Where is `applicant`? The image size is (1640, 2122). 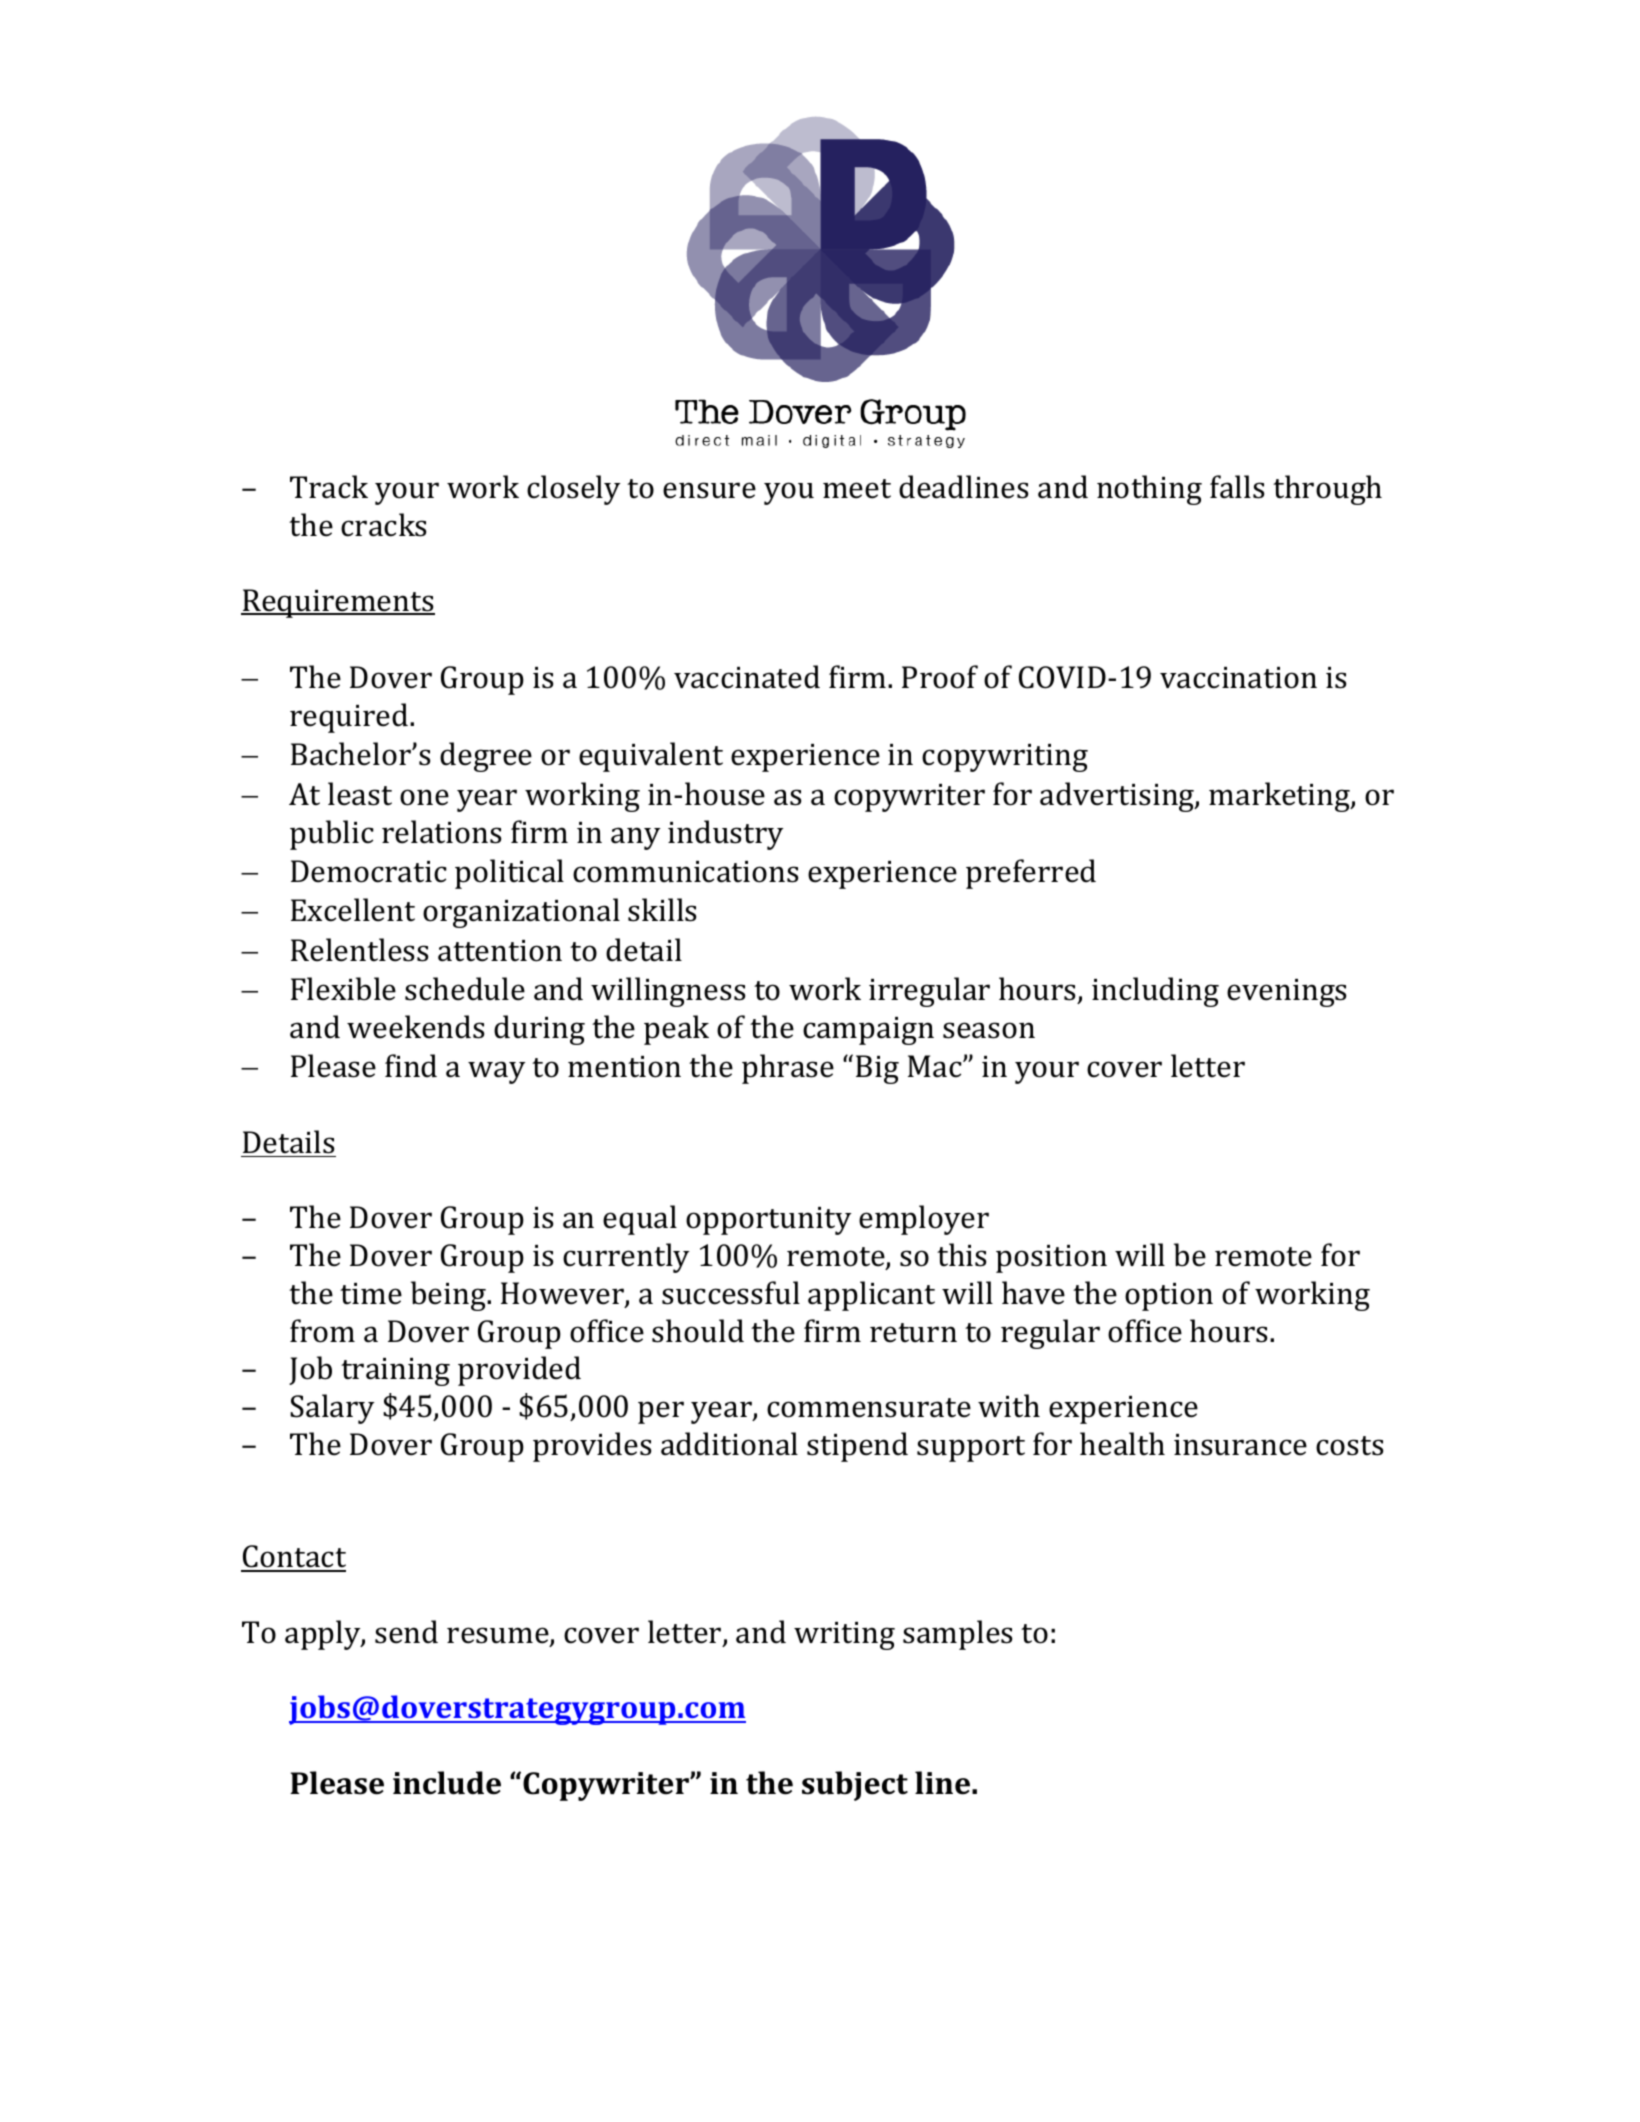 applicant is located at coordinates (871, 1296).
